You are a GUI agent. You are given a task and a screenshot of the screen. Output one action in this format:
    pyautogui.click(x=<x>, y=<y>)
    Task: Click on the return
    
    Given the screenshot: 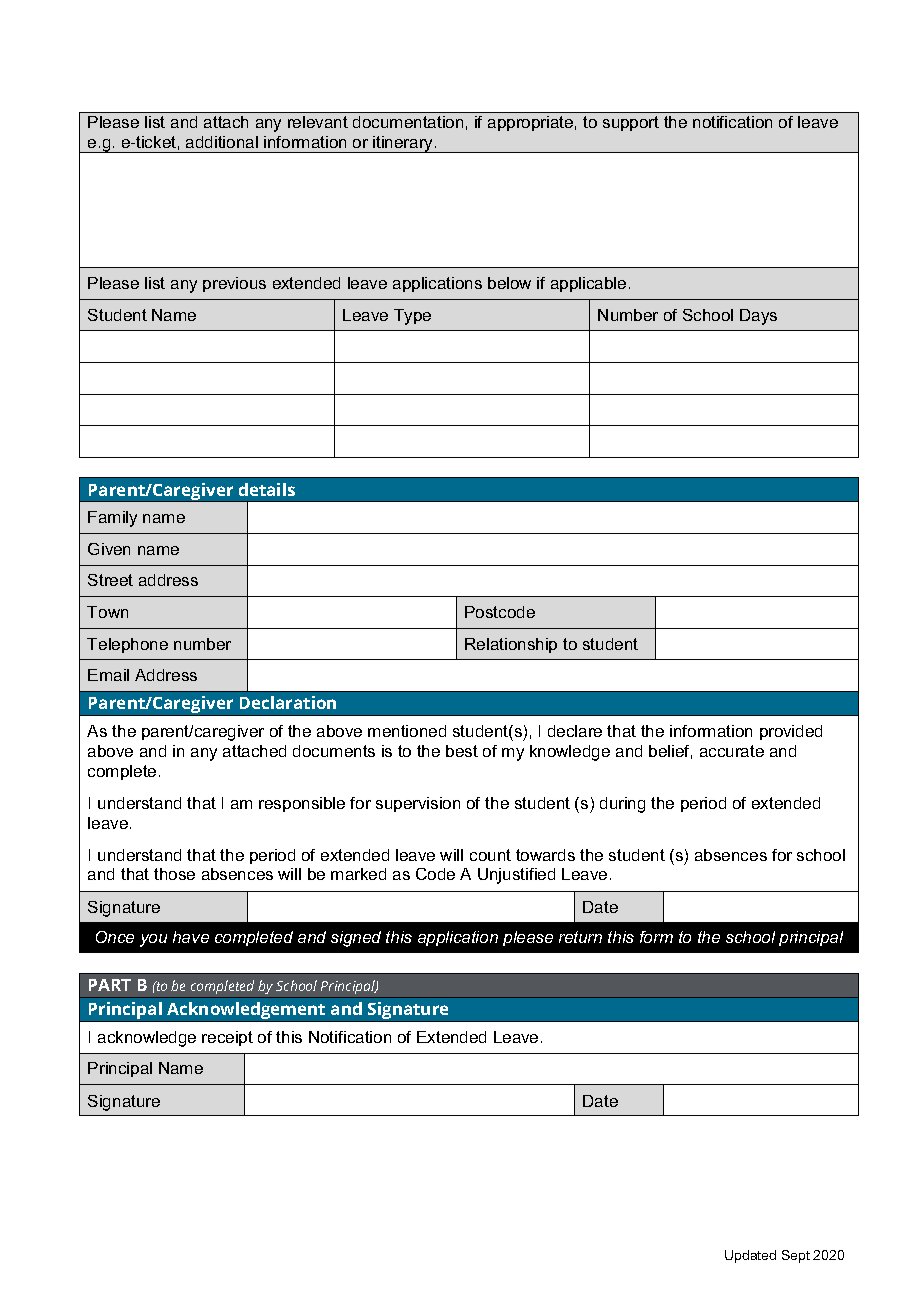 What is the action you would take?
    pyautogui.click(x=580, y=937)
